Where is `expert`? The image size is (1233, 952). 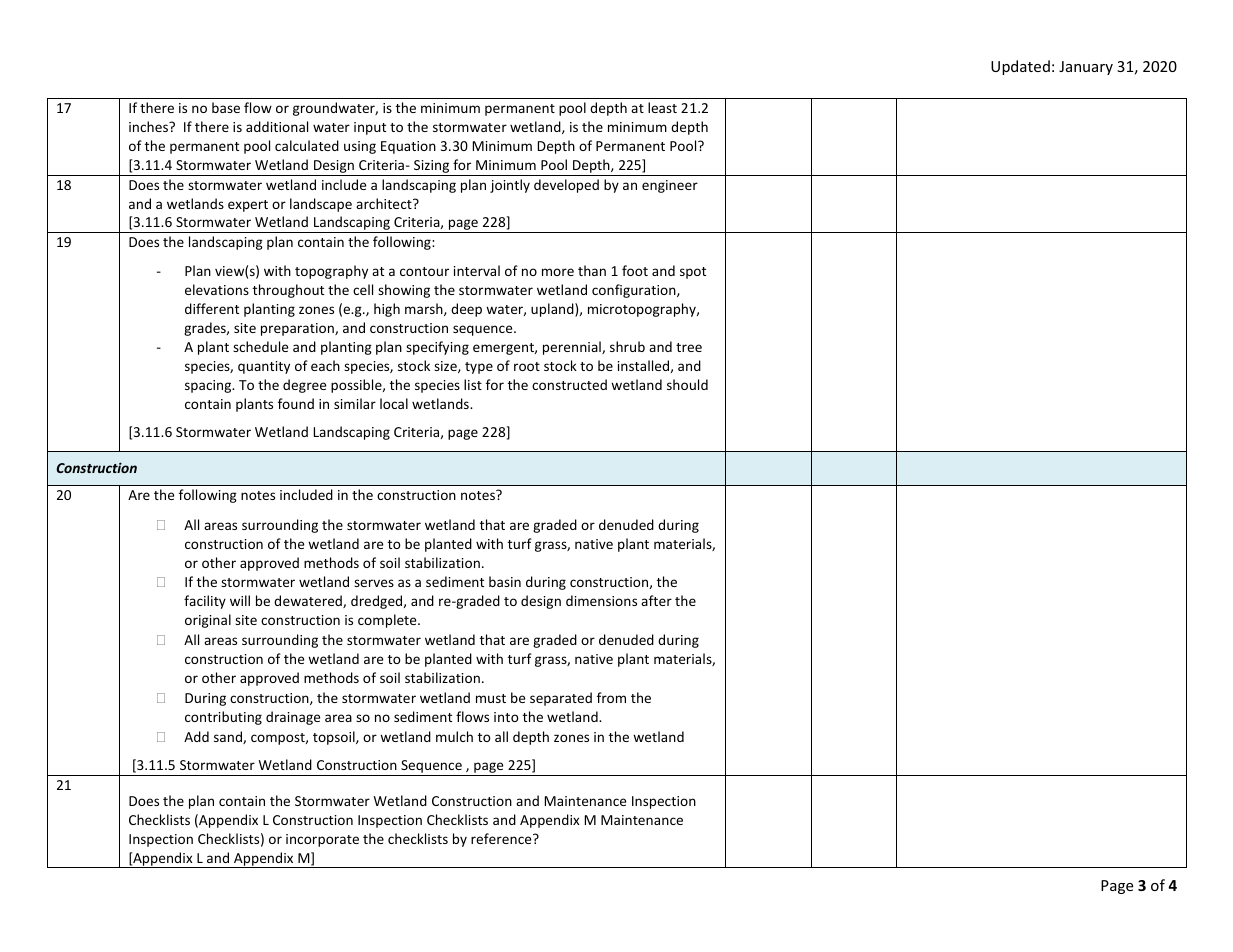
expert is located at coordinates (248, 206).
